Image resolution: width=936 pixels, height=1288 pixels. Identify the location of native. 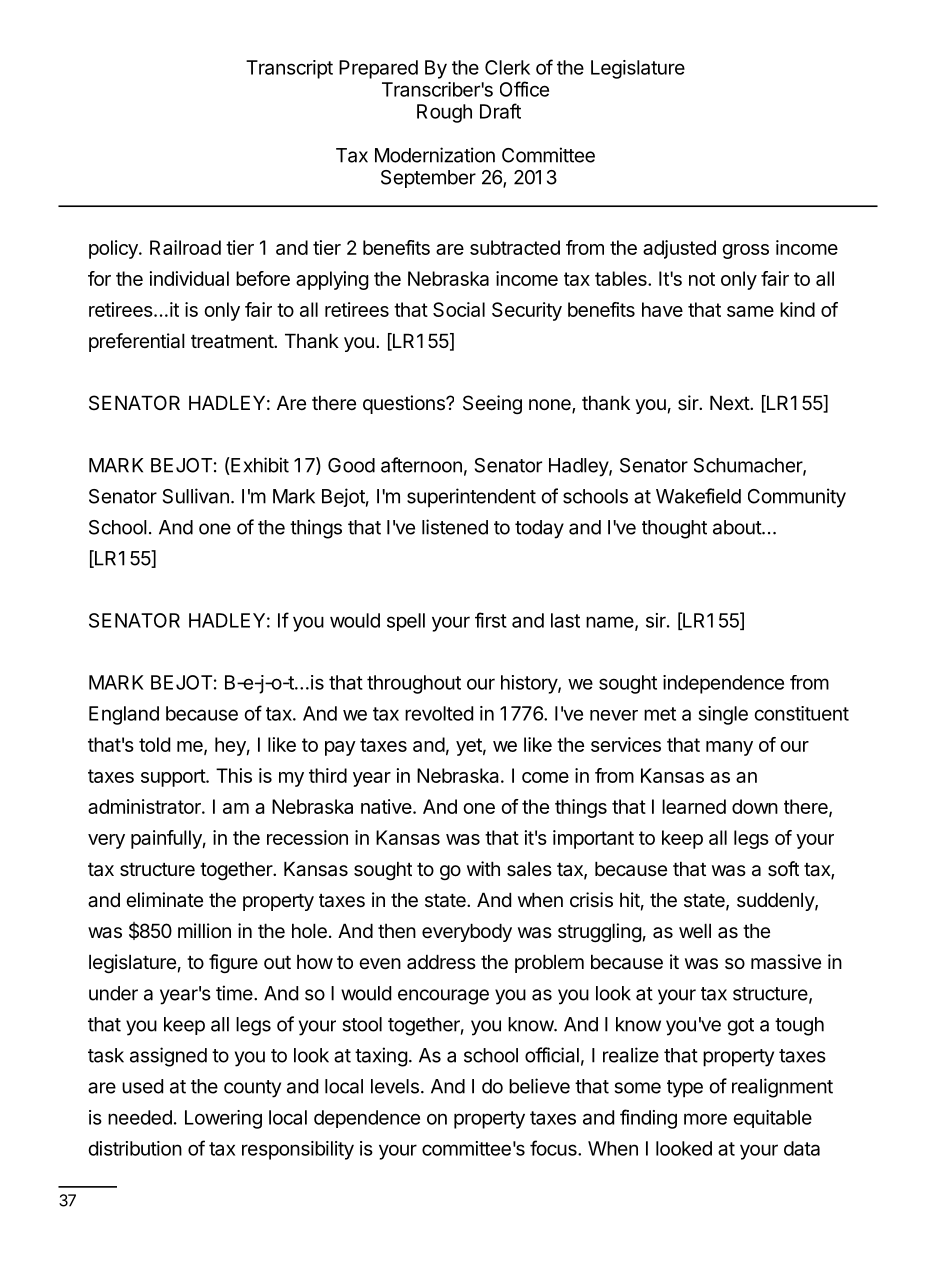
(386, 806).
